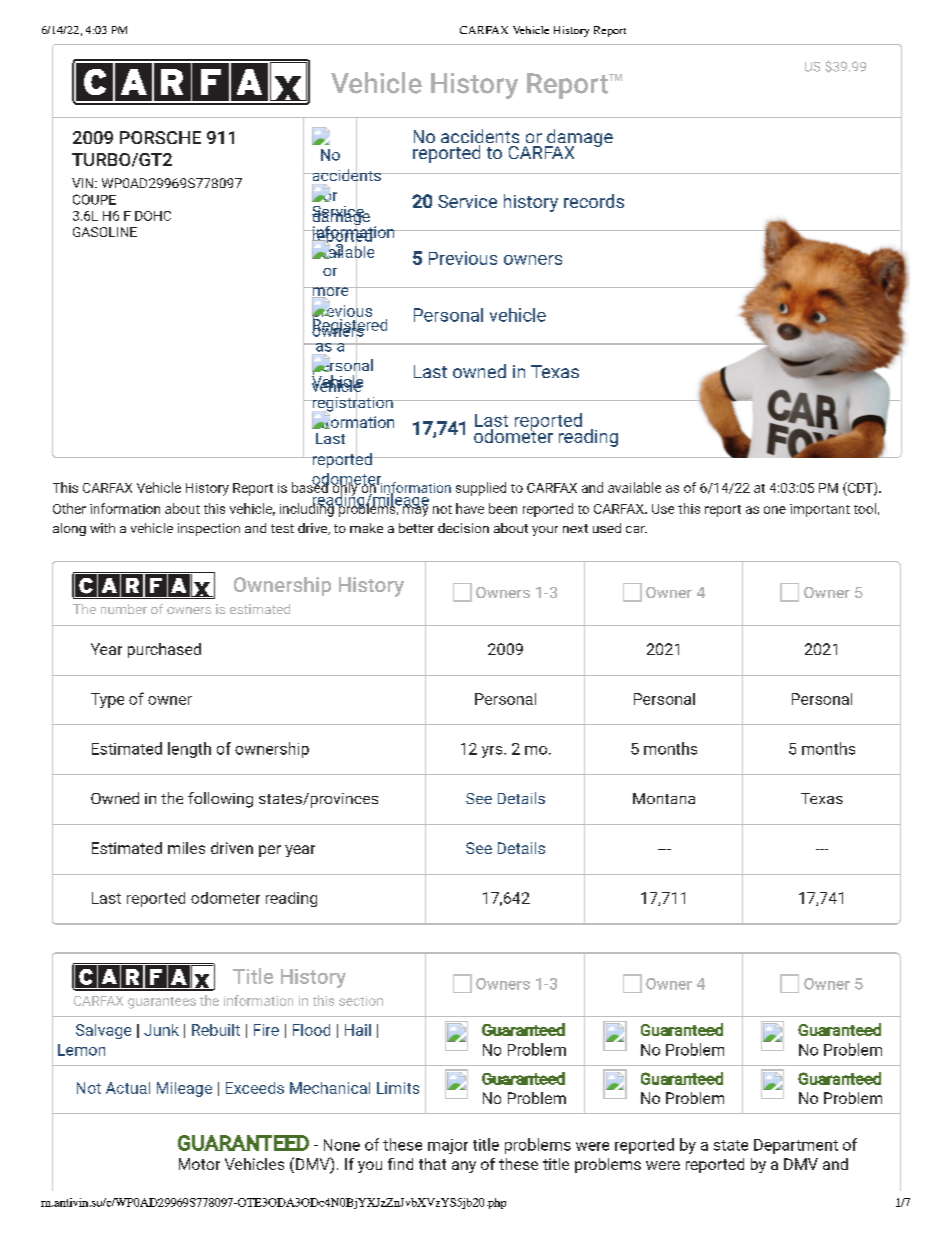 The height and width of the screenshot is (1233, 952). Describe the element at coordinates (186, 848) in the screenshot. I see `miles` at that location.
